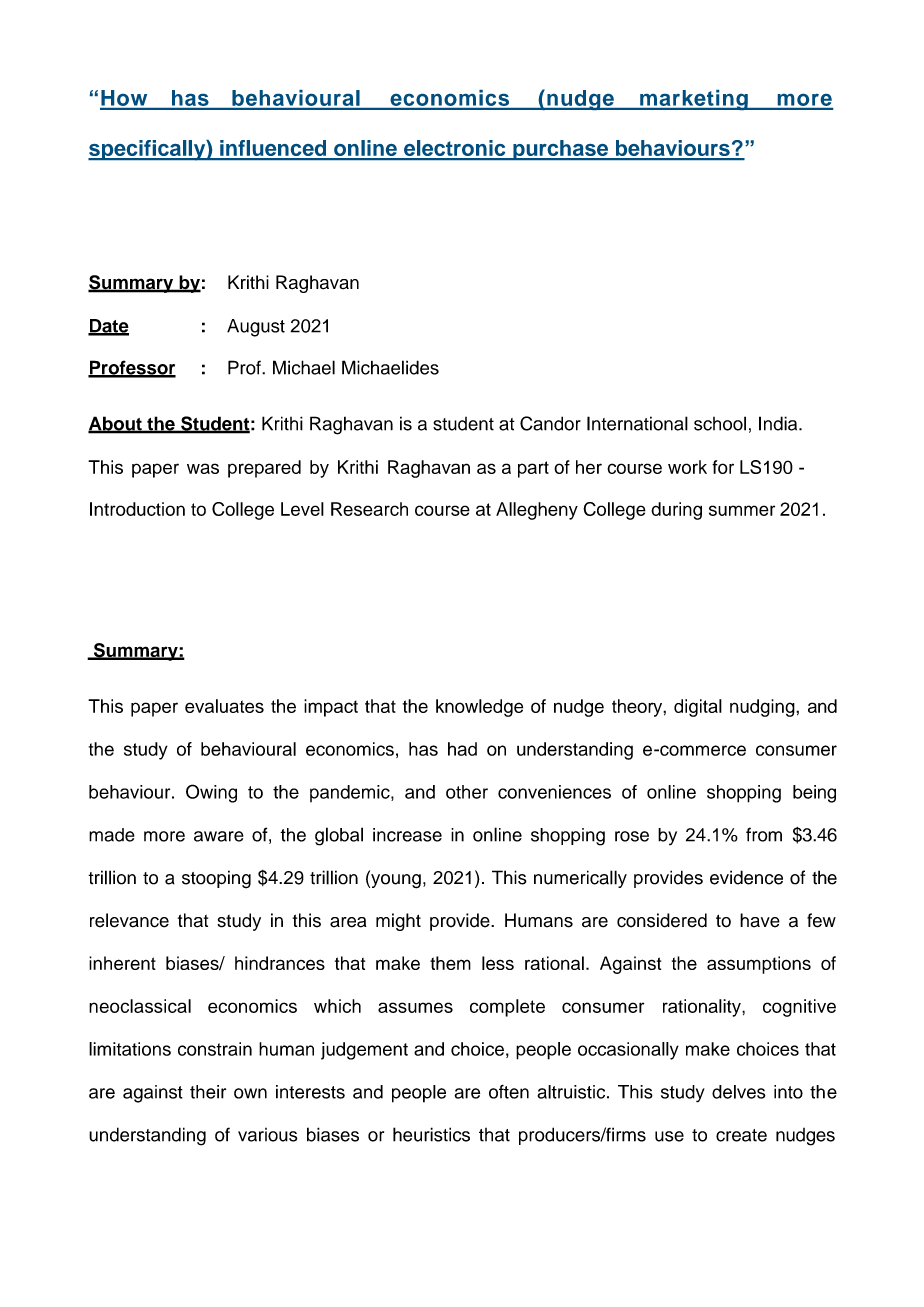 This document has height=1307, width=924. Describe the element at coordinates (479, 708) in the document. I see `knowledge` at that location.
